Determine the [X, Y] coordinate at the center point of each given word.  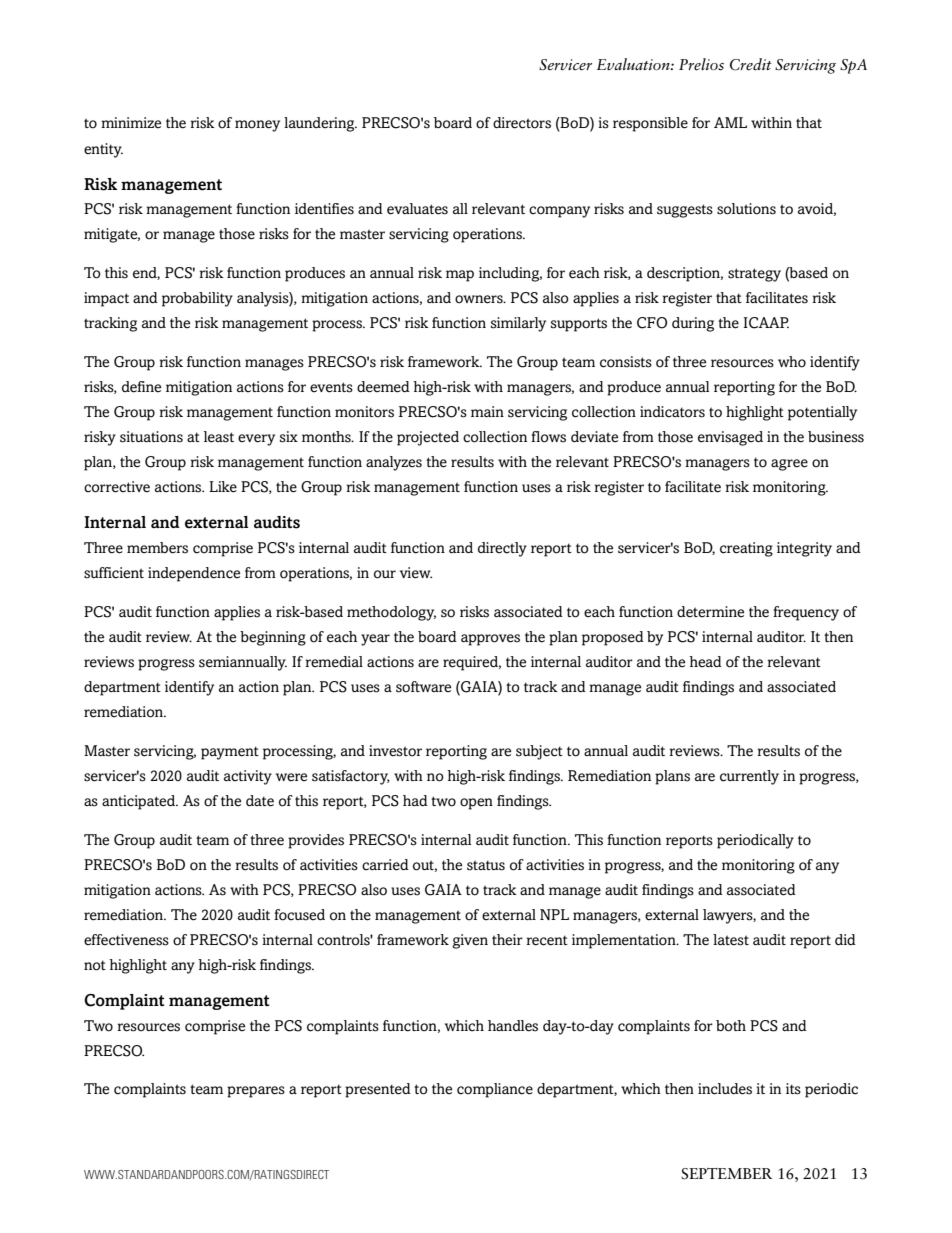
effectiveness [126, 940]
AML [730, 122]
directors [522, 123]
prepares [256, 1092]
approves [490, 640]
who [792, 362]
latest [731, 940]
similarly [518, 324]
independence [194, 574]
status [486, 865]
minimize [131, 122]
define [141, 387]
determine [710, 612]
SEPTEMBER [726, 1174]
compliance [495, 1090]
